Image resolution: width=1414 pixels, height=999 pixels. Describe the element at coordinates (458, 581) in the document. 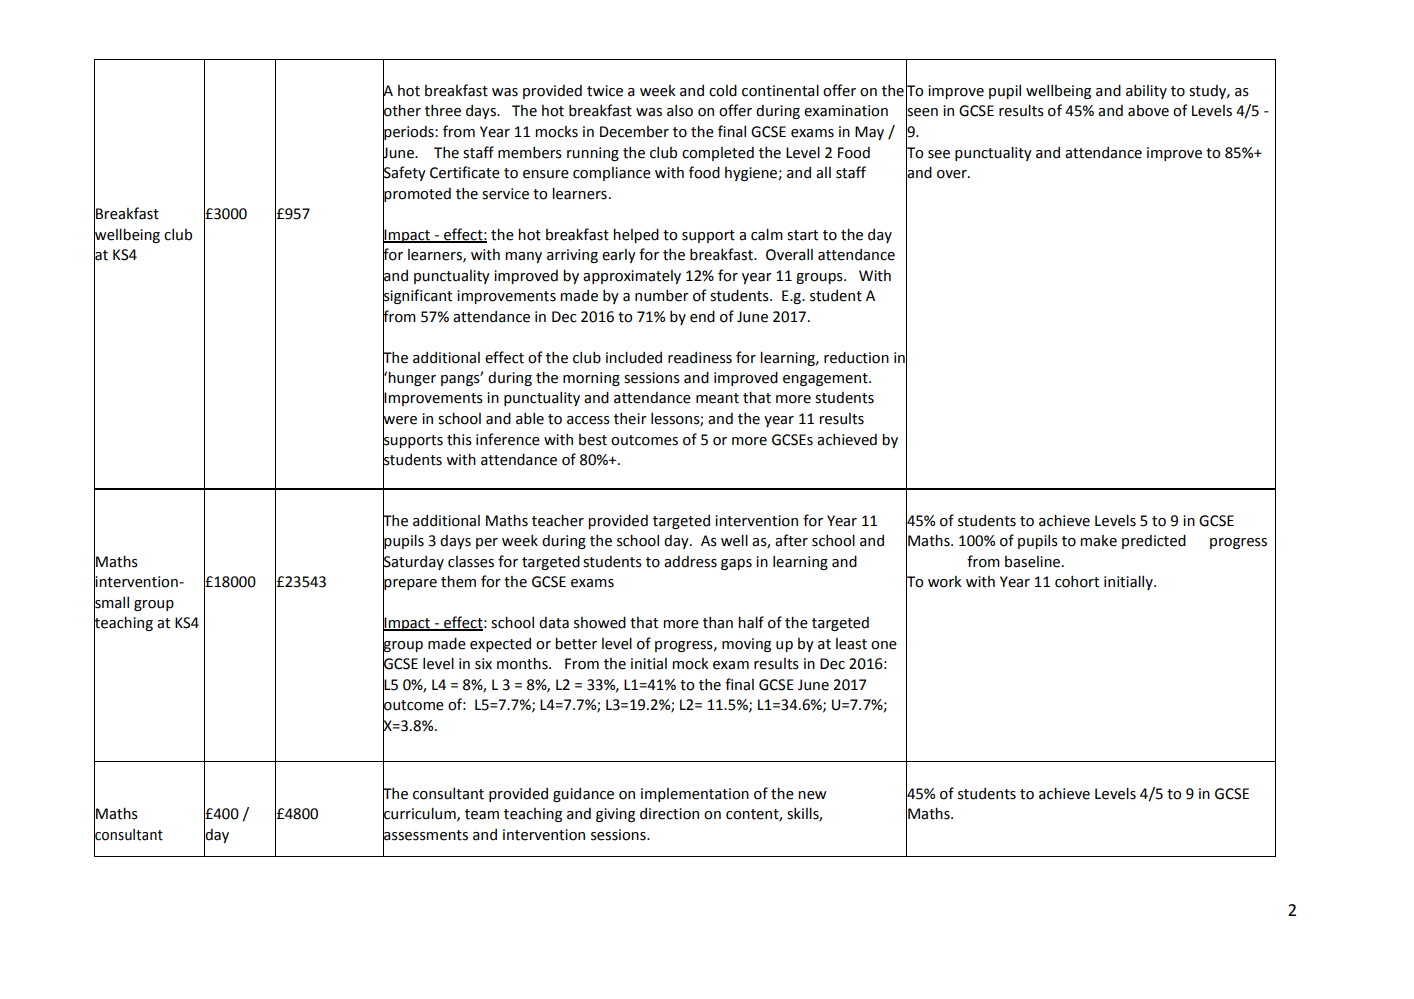

I see `them` at that location.
